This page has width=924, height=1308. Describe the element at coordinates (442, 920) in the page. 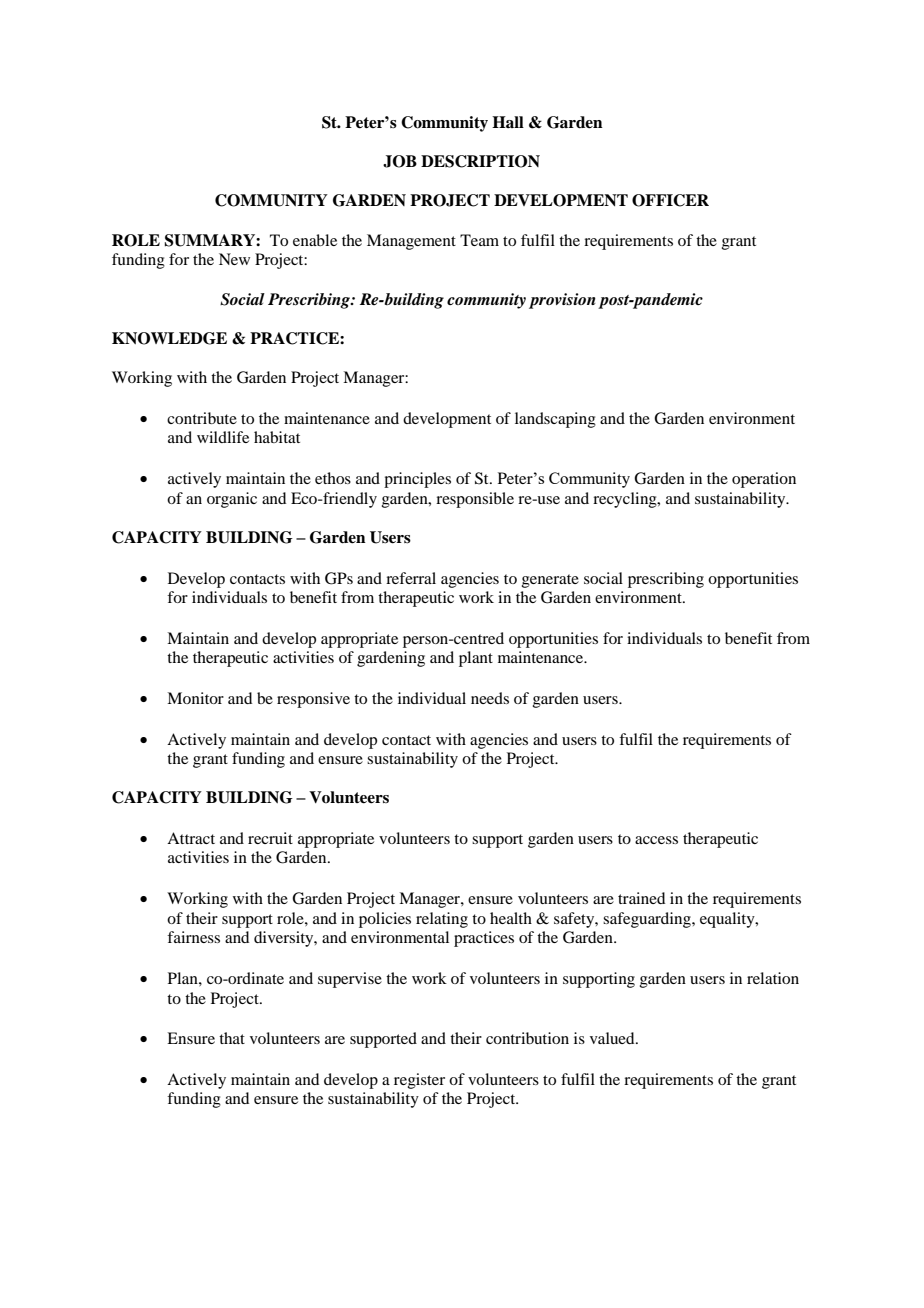

I see `relating` at that location.
